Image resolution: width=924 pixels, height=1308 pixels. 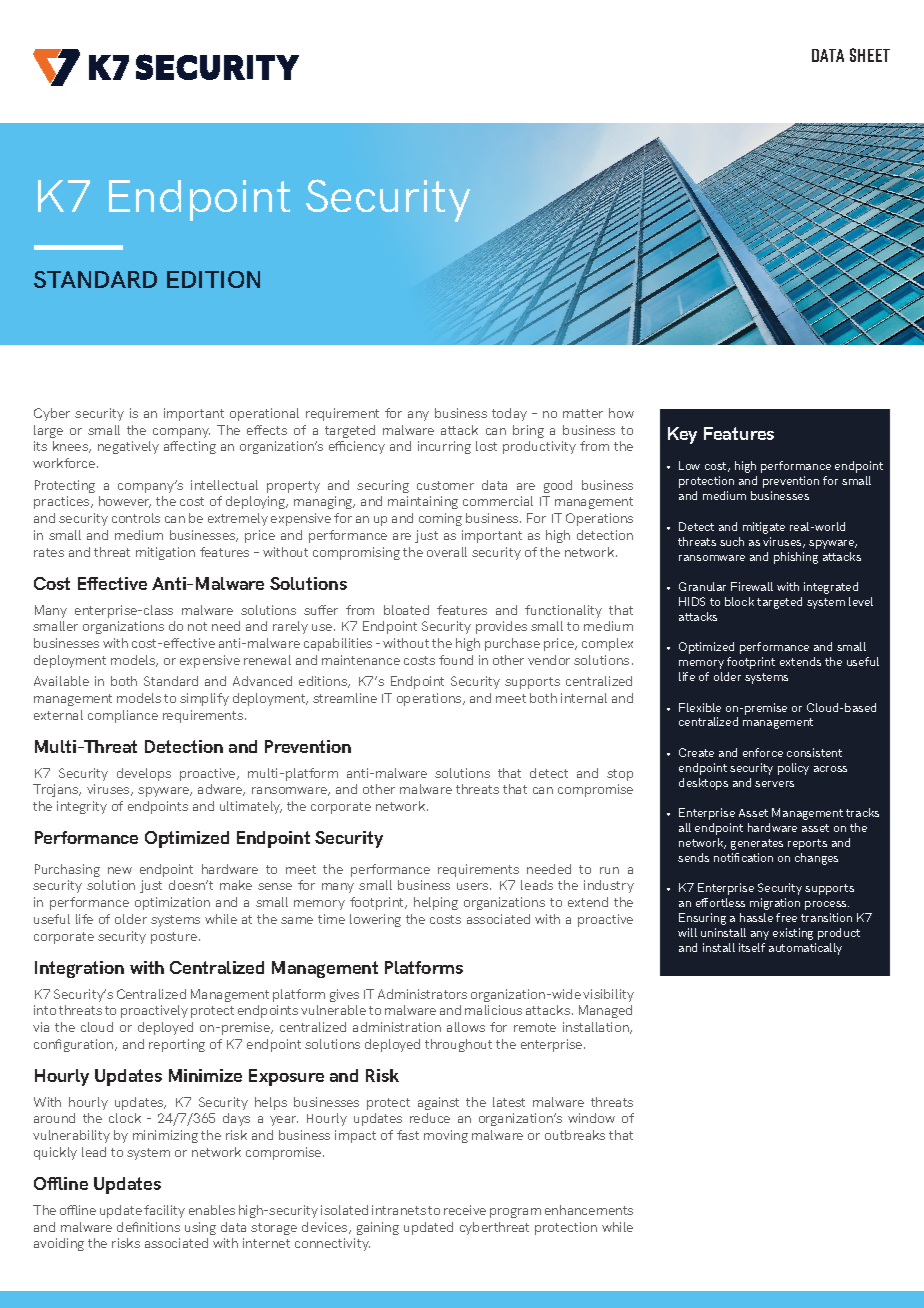 What do you see at coordinates (444, 447) in the screenshot?
I see `incurring` at bounding box center [444, 447].
